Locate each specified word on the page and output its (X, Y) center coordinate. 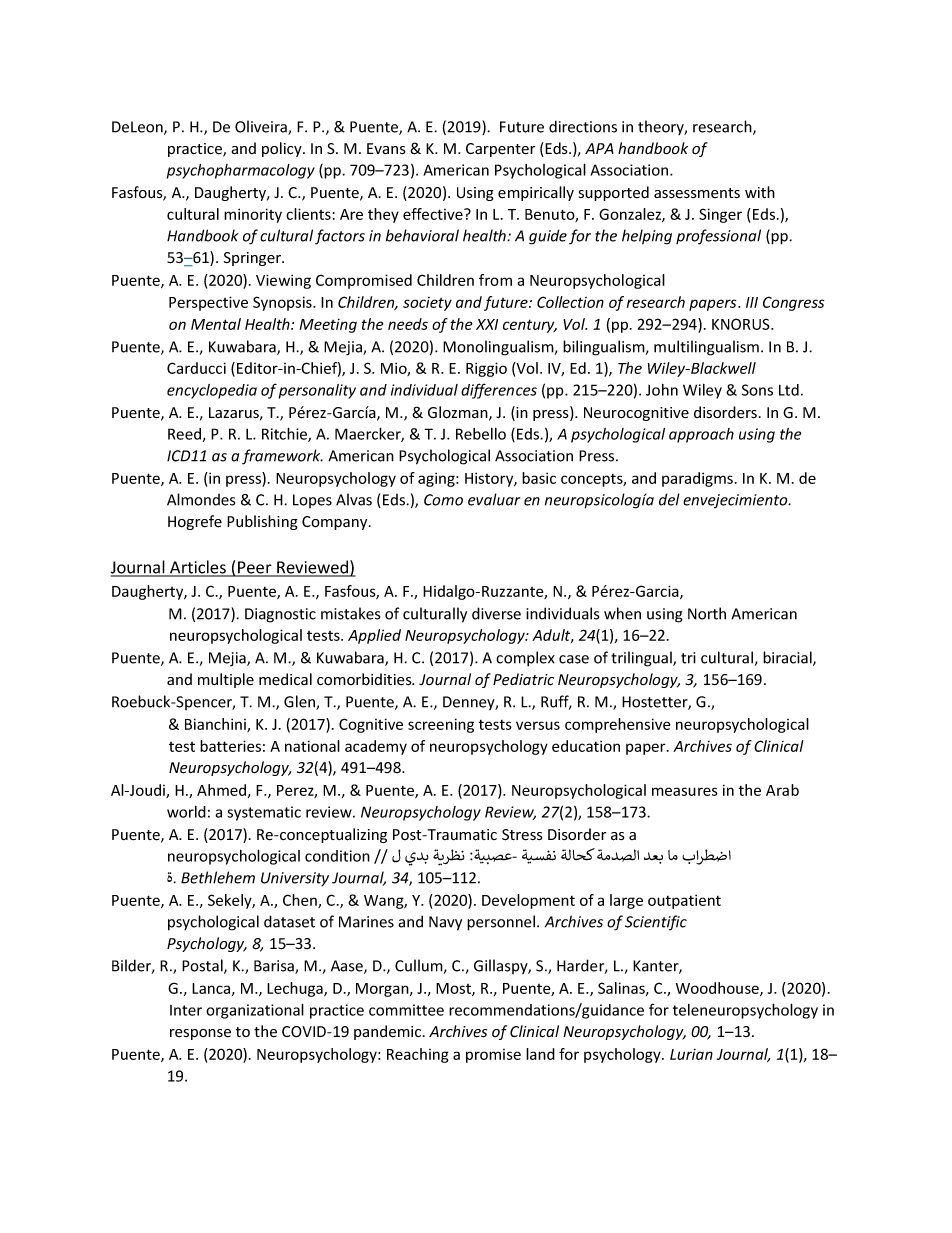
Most (454, 989)
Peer (255, 568)
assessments (697, 193)
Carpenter (500, 150)
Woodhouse (718, 989)
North (707, 613)
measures (685, 791)
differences (499, 391)
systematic (264, 813)
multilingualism (706, 348)
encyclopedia (212, 391)
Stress (522, 835)
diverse (496, 613)
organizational (255, 1011)
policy (283, 149)
